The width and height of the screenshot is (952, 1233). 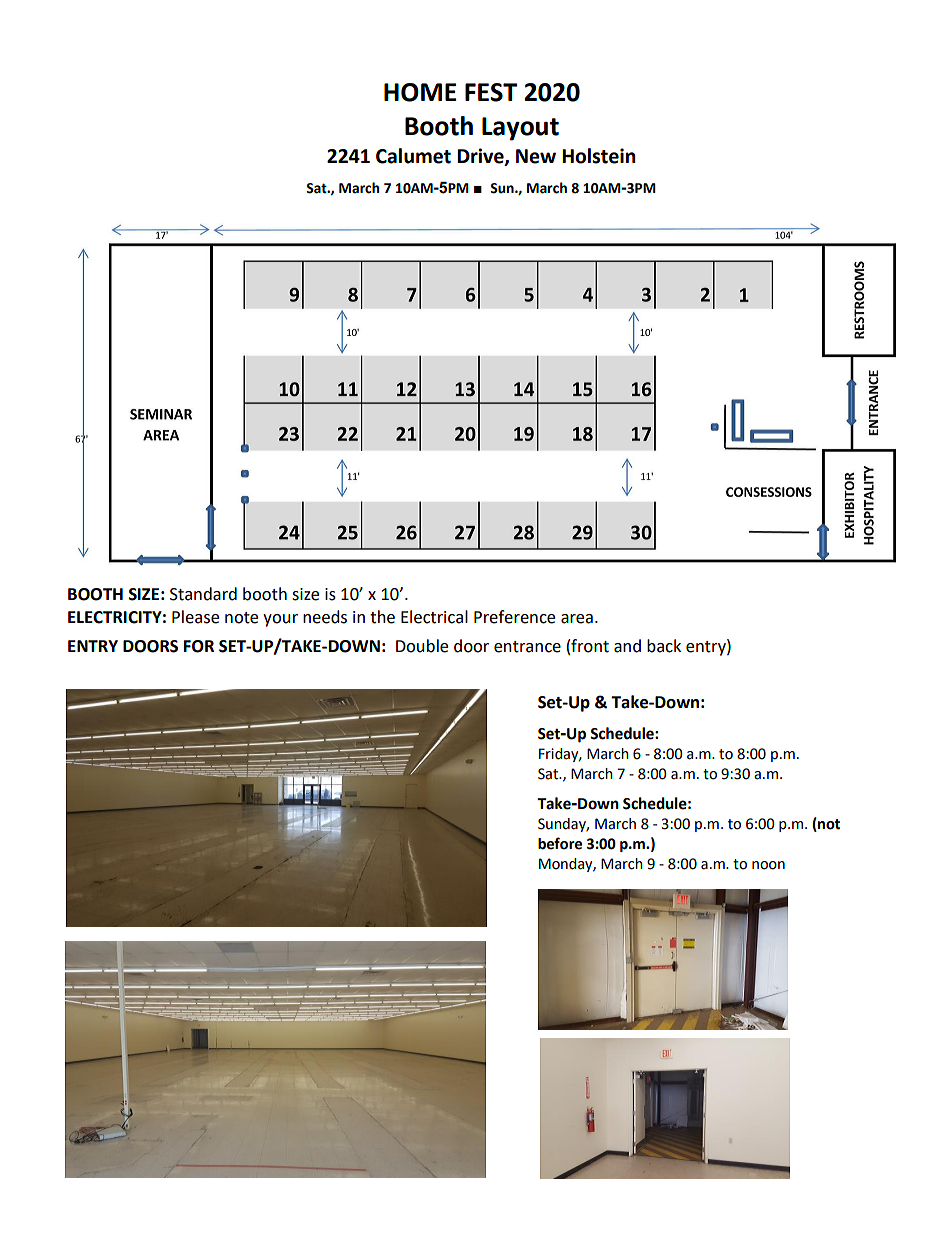 I want to click on HOME, so click(x=420, y=92).
